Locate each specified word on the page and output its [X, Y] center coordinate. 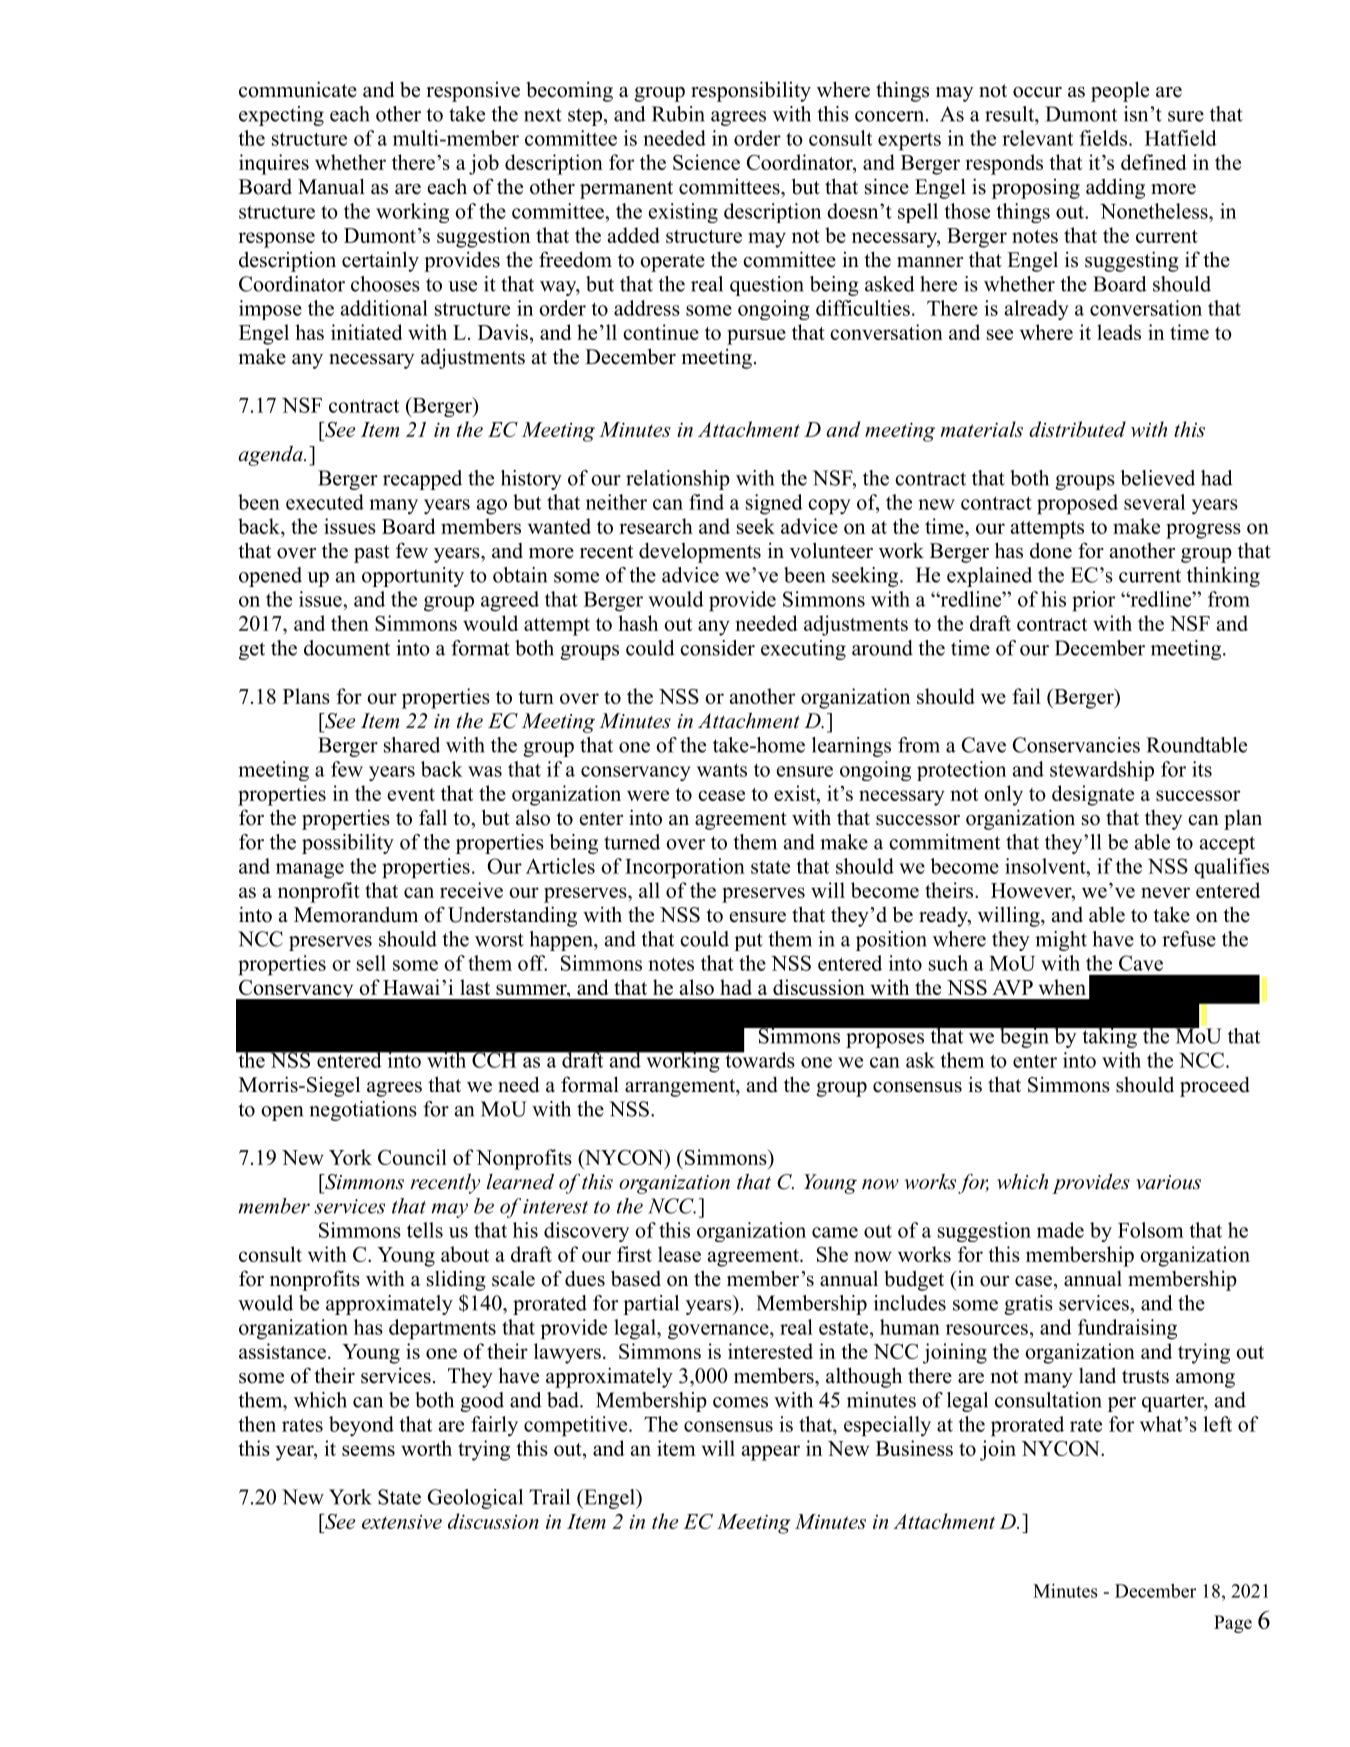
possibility [348, 844]
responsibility [751, 91]
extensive [402, 1522]
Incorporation [685, 868]
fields [1103, 138]
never [1165, 892]
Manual [331, 186]
